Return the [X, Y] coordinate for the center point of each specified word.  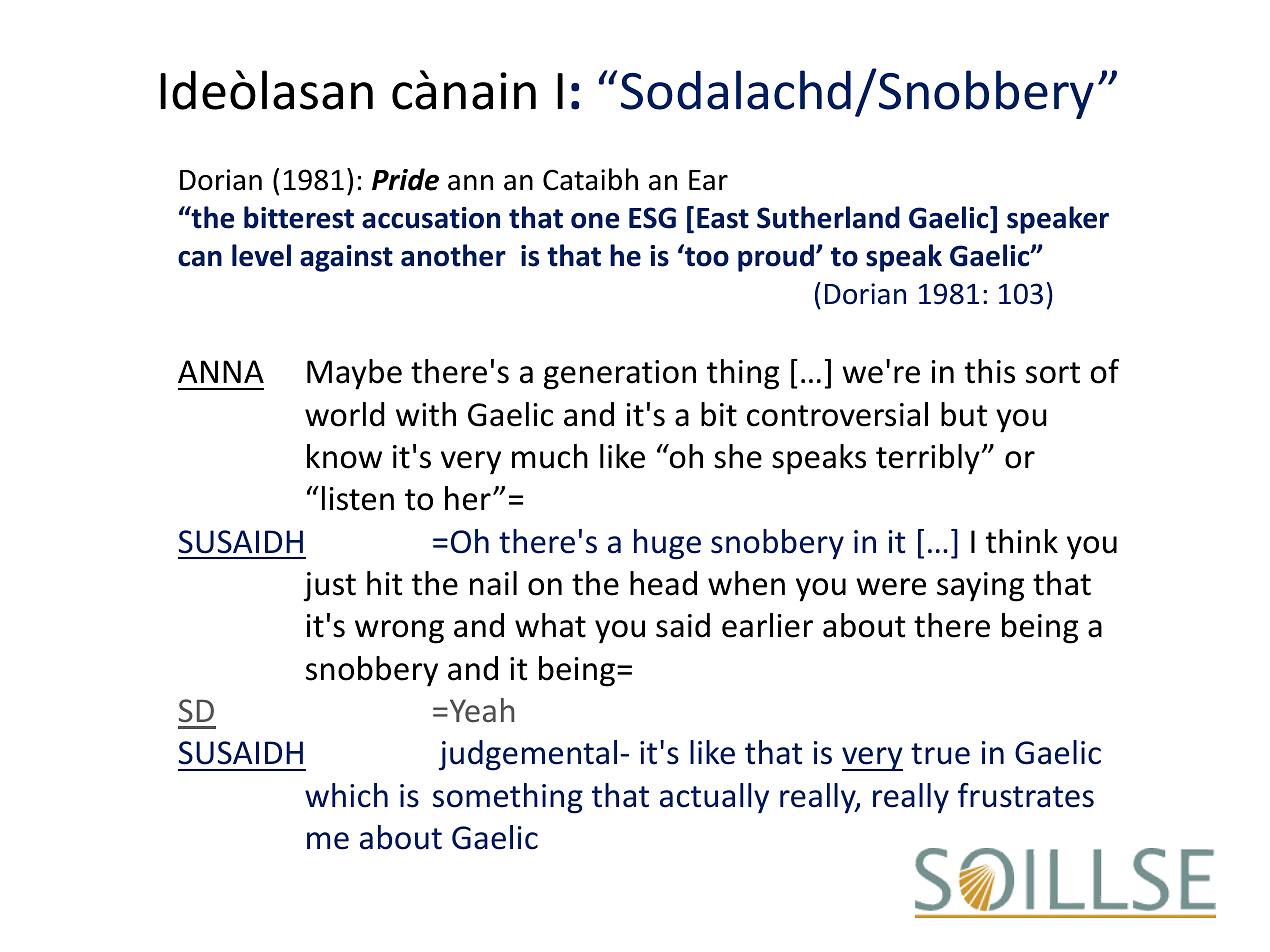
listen [358, 498]
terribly [928, 459]
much [550, 456]
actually [714, 798]
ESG [652, 218]
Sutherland [828, 217]
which [346, 795]
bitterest [299, 217]
